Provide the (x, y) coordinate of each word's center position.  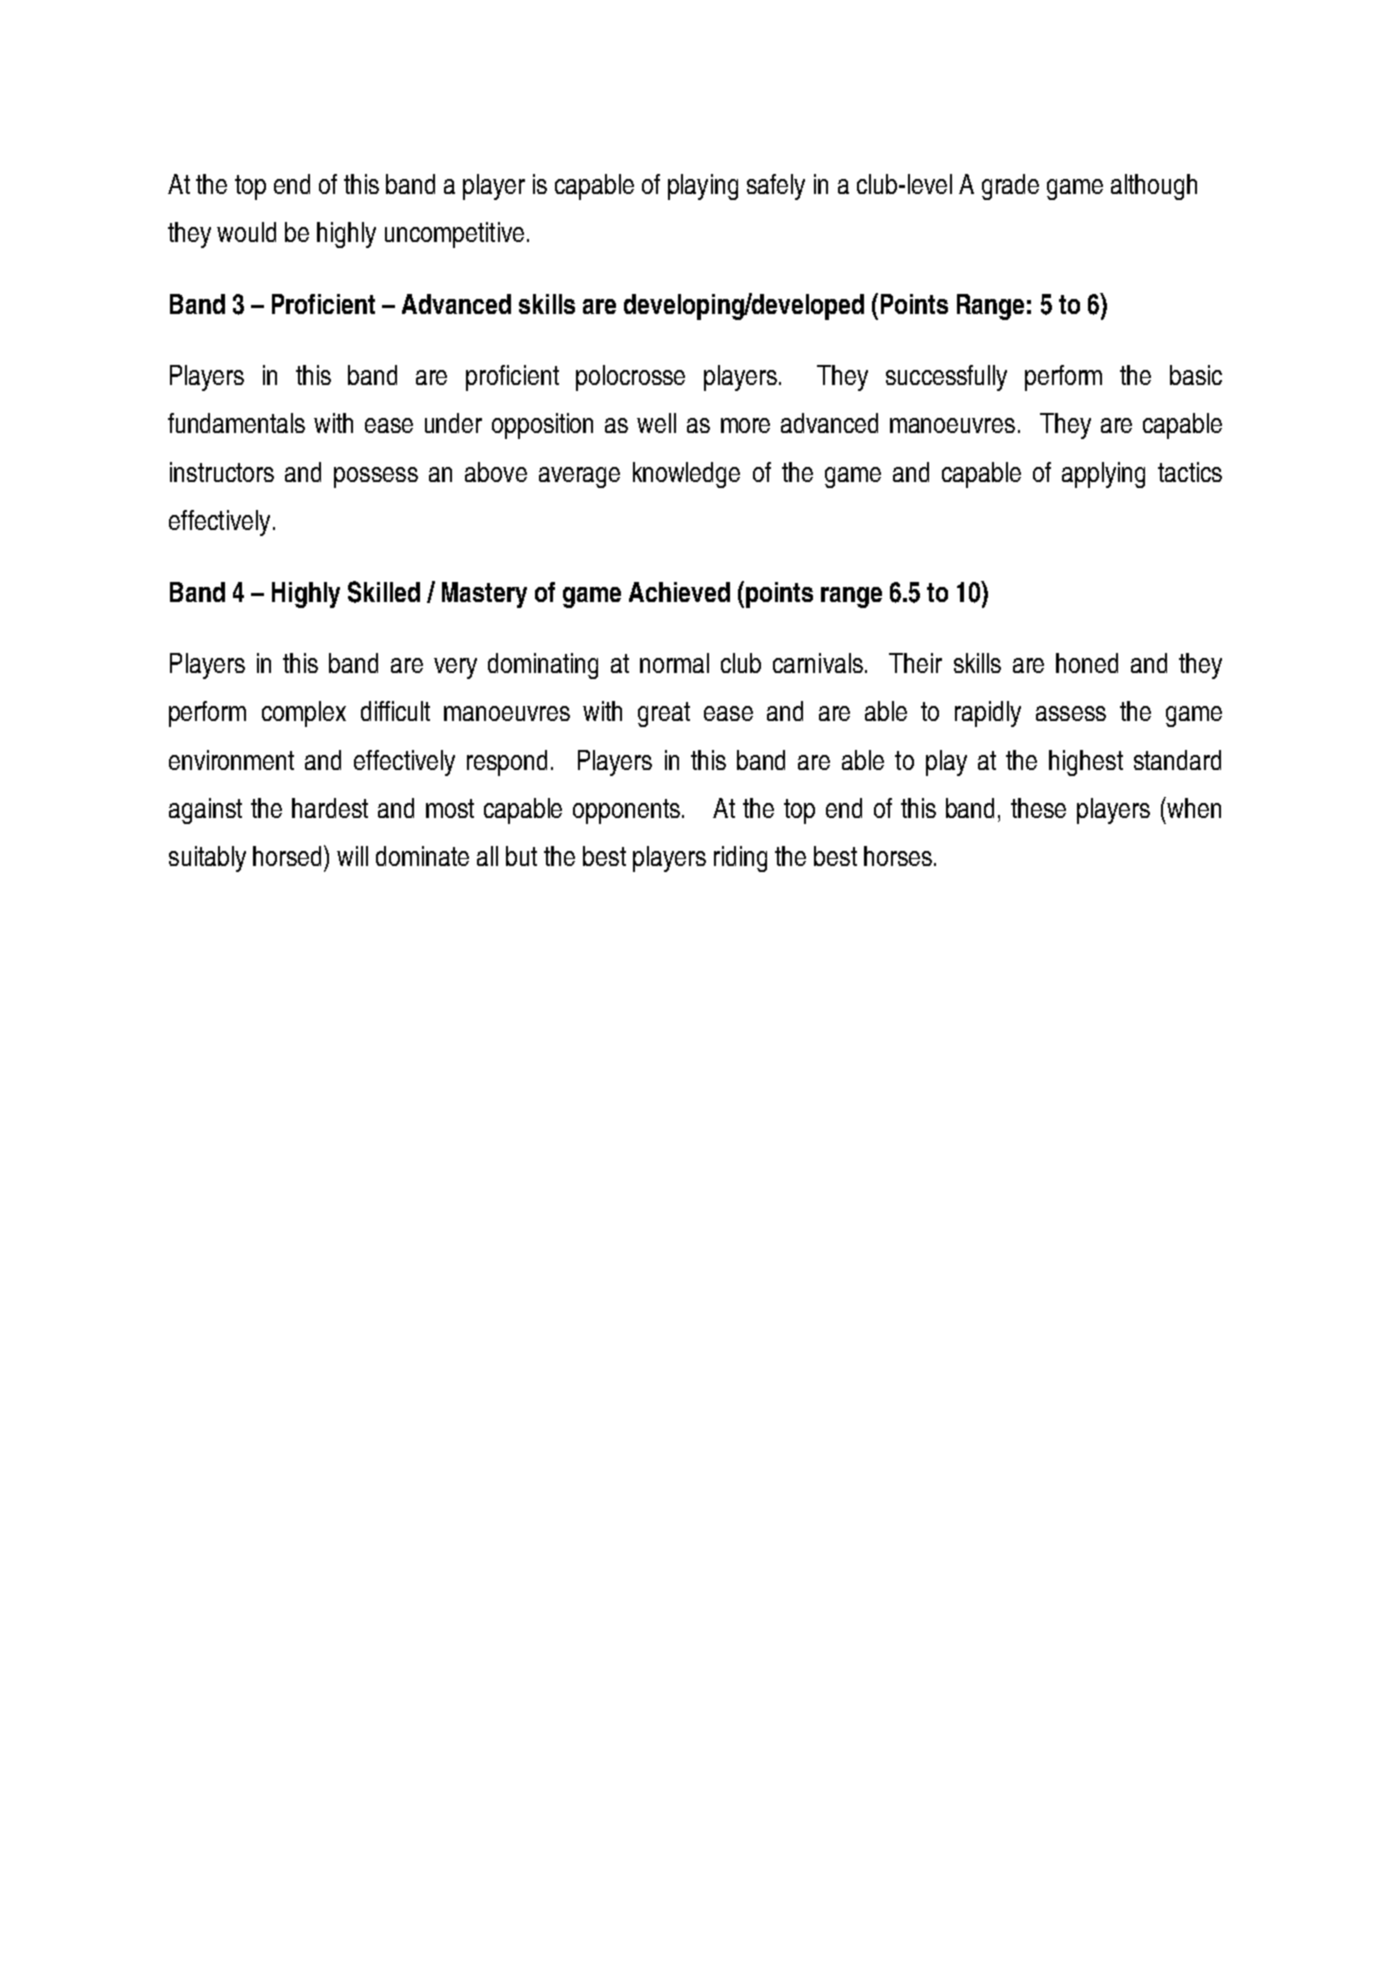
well (656, 423)
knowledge (686, 475)
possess (376, 477)
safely (776, 187)
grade (1010, 187)
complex (304, 714)
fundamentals (236, 423)
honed (1087, 663)
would (246, 232)
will (352, 856)
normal (674, 663)
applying (1103, 475)
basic (1196, 375)
